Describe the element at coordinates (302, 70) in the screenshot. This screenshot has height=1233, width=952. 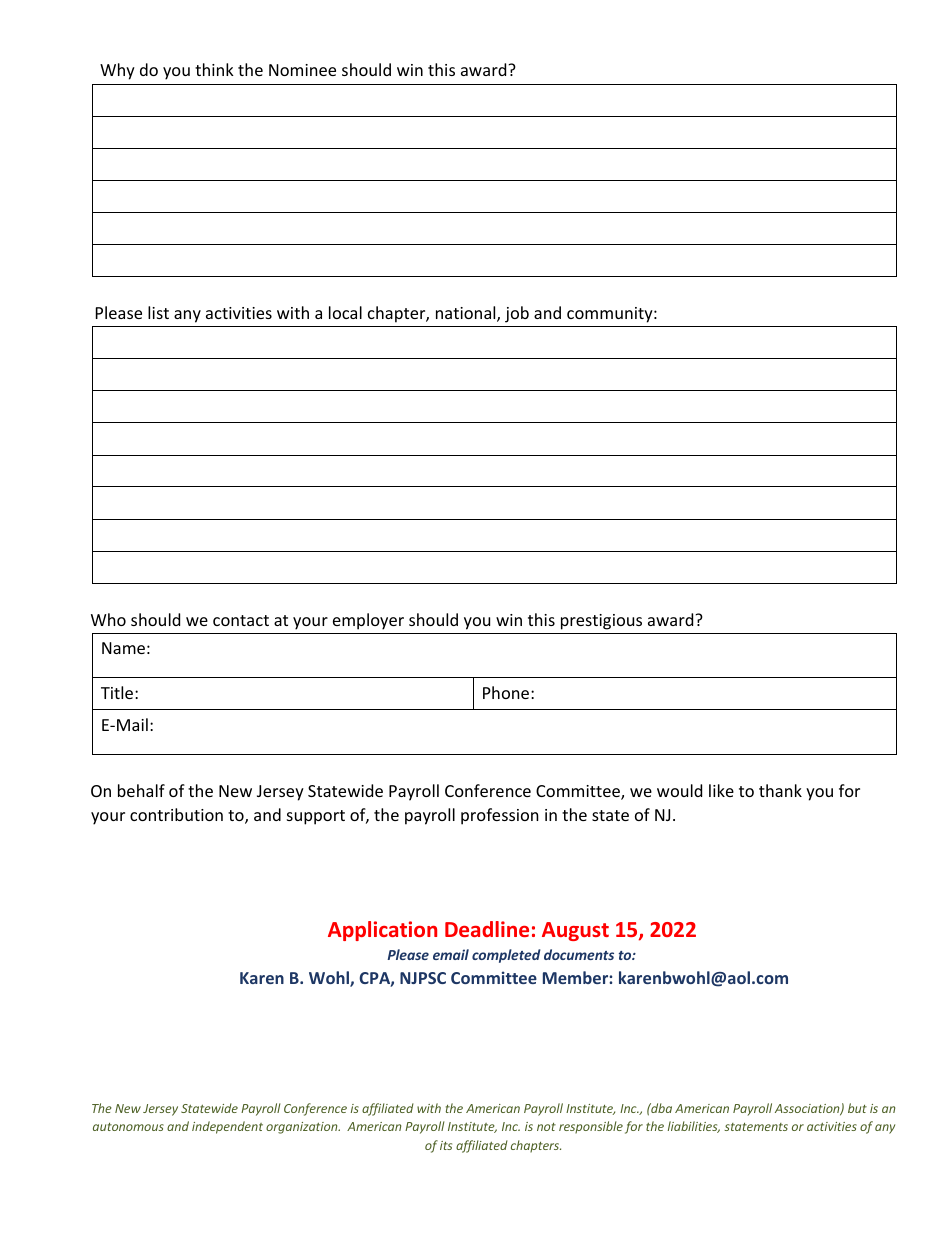
I see `Nominee` at that location.
